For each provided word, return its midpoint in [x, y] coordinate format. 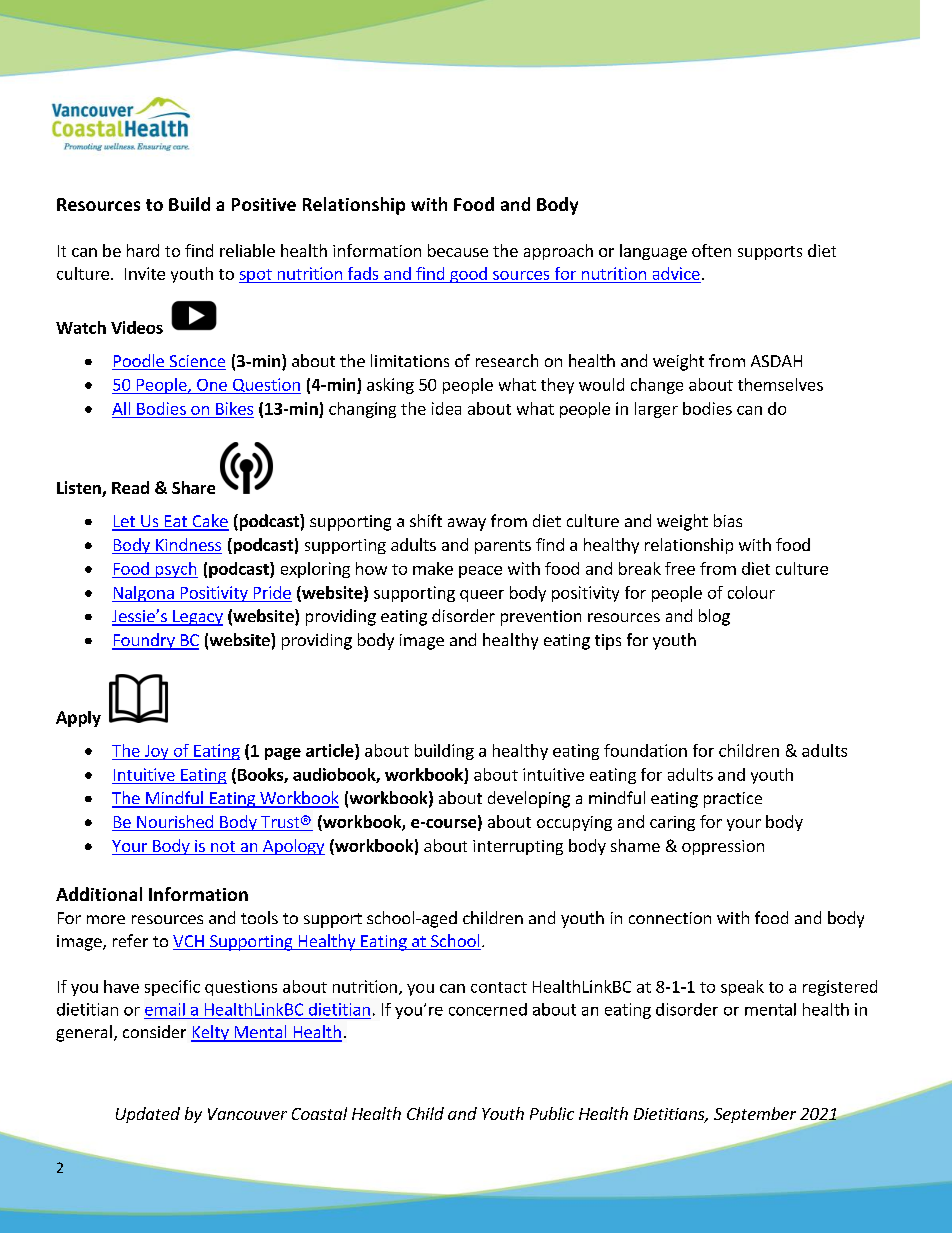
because [458, 250]
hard [143, 250]
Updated [148, 1115]
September [755, 1115]
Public [552, 1113]
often [711, 250]
